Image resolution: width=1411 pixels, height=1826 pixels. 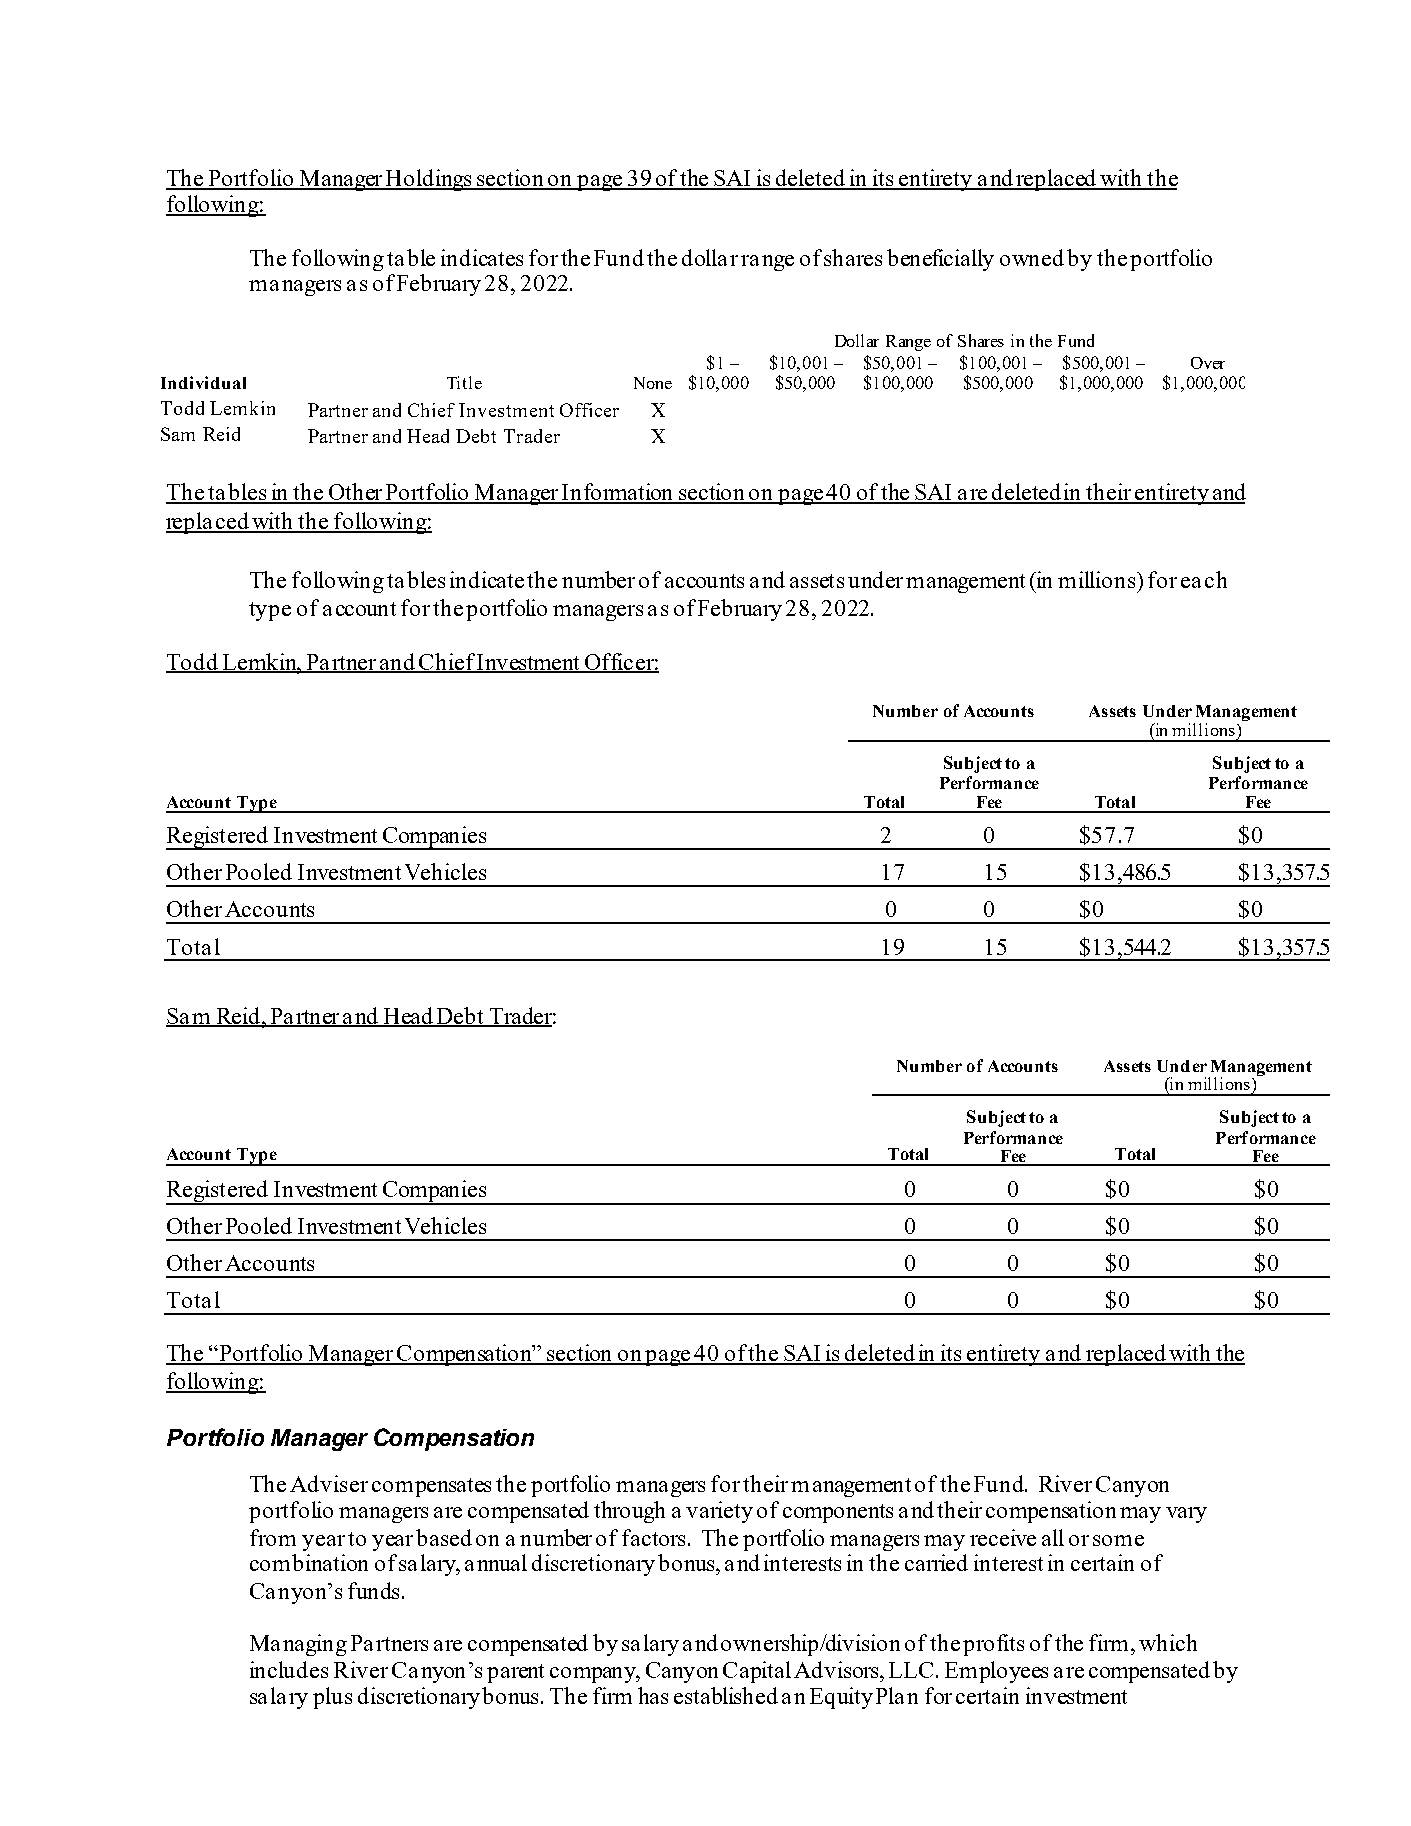 What do you see at coordinates (329, 1483) in the screenshot?
I see `Adviser` at bounding box center [329, 1483].
